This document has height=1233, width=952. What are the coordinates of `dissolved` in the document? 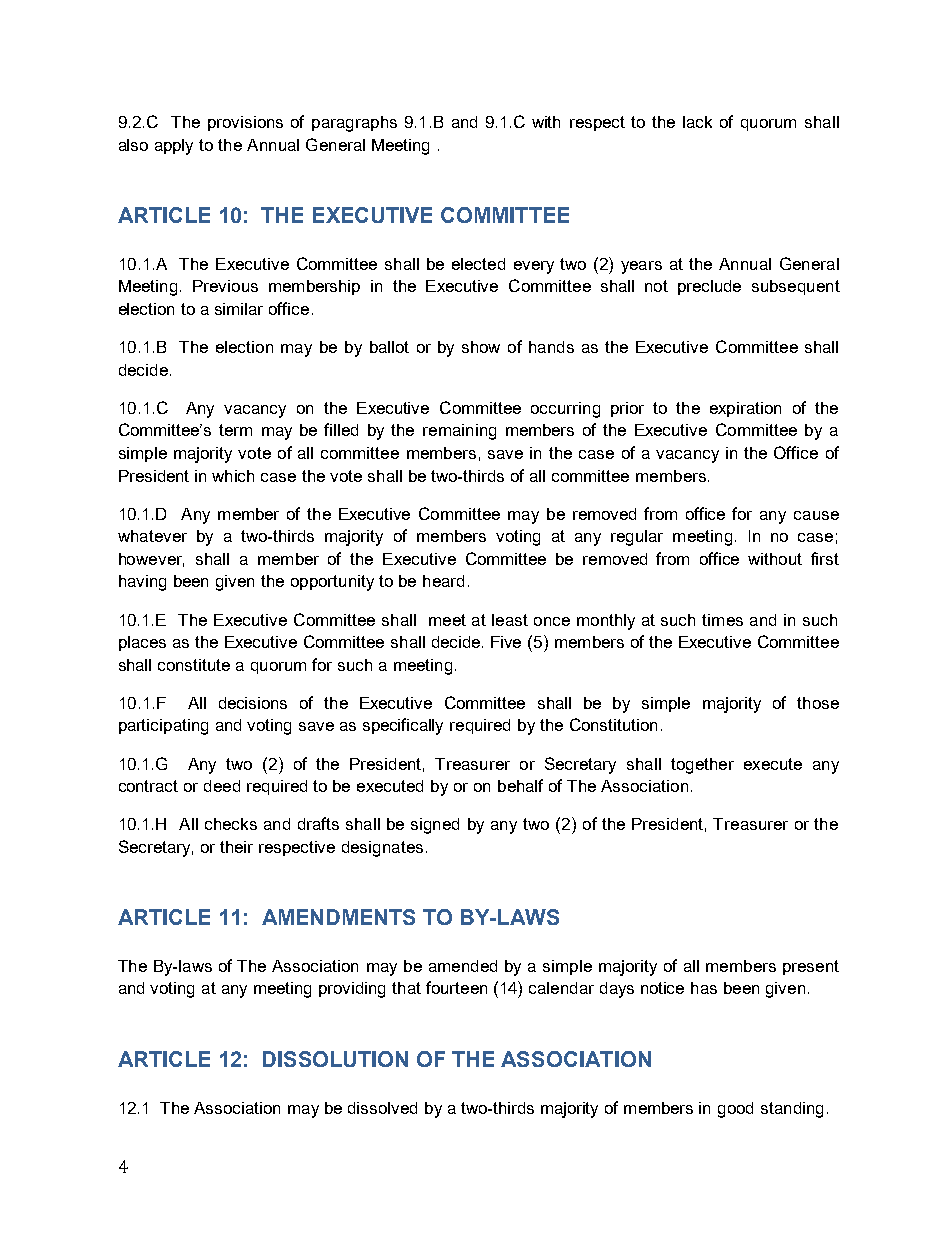 It's located at (382, 1108).
